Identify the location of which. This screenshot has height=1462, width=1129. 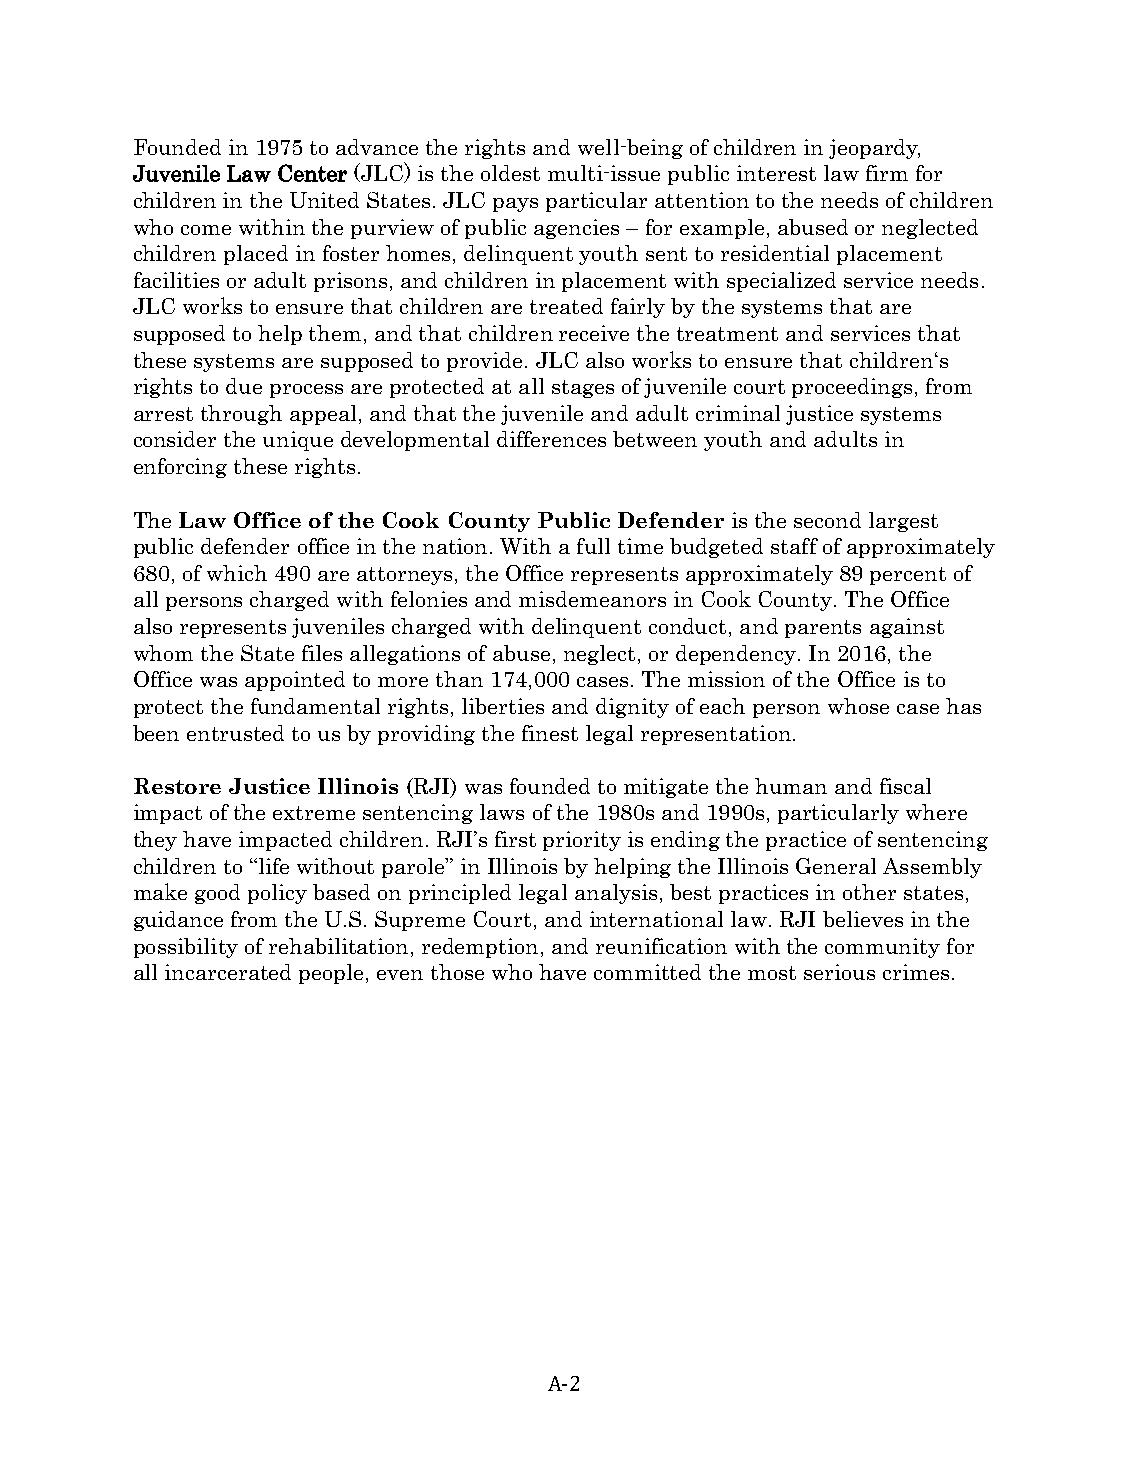
(237, 573).
